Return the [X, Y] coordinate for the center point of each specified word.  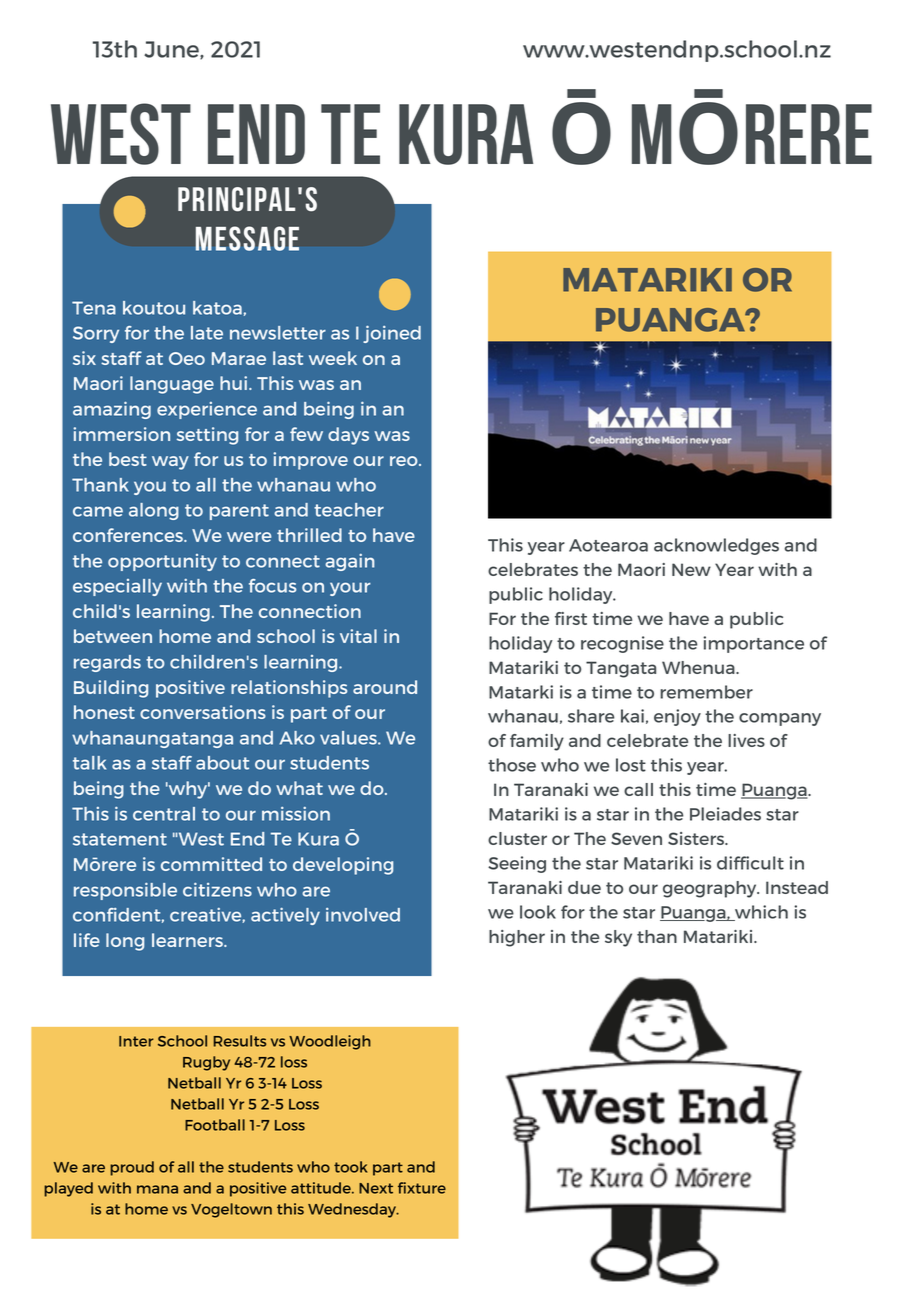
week [333, 358]
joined [392, 334]
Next [376, 1188]
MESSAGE [247, 238]
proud [132, 1168]
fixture [422, 1188]
